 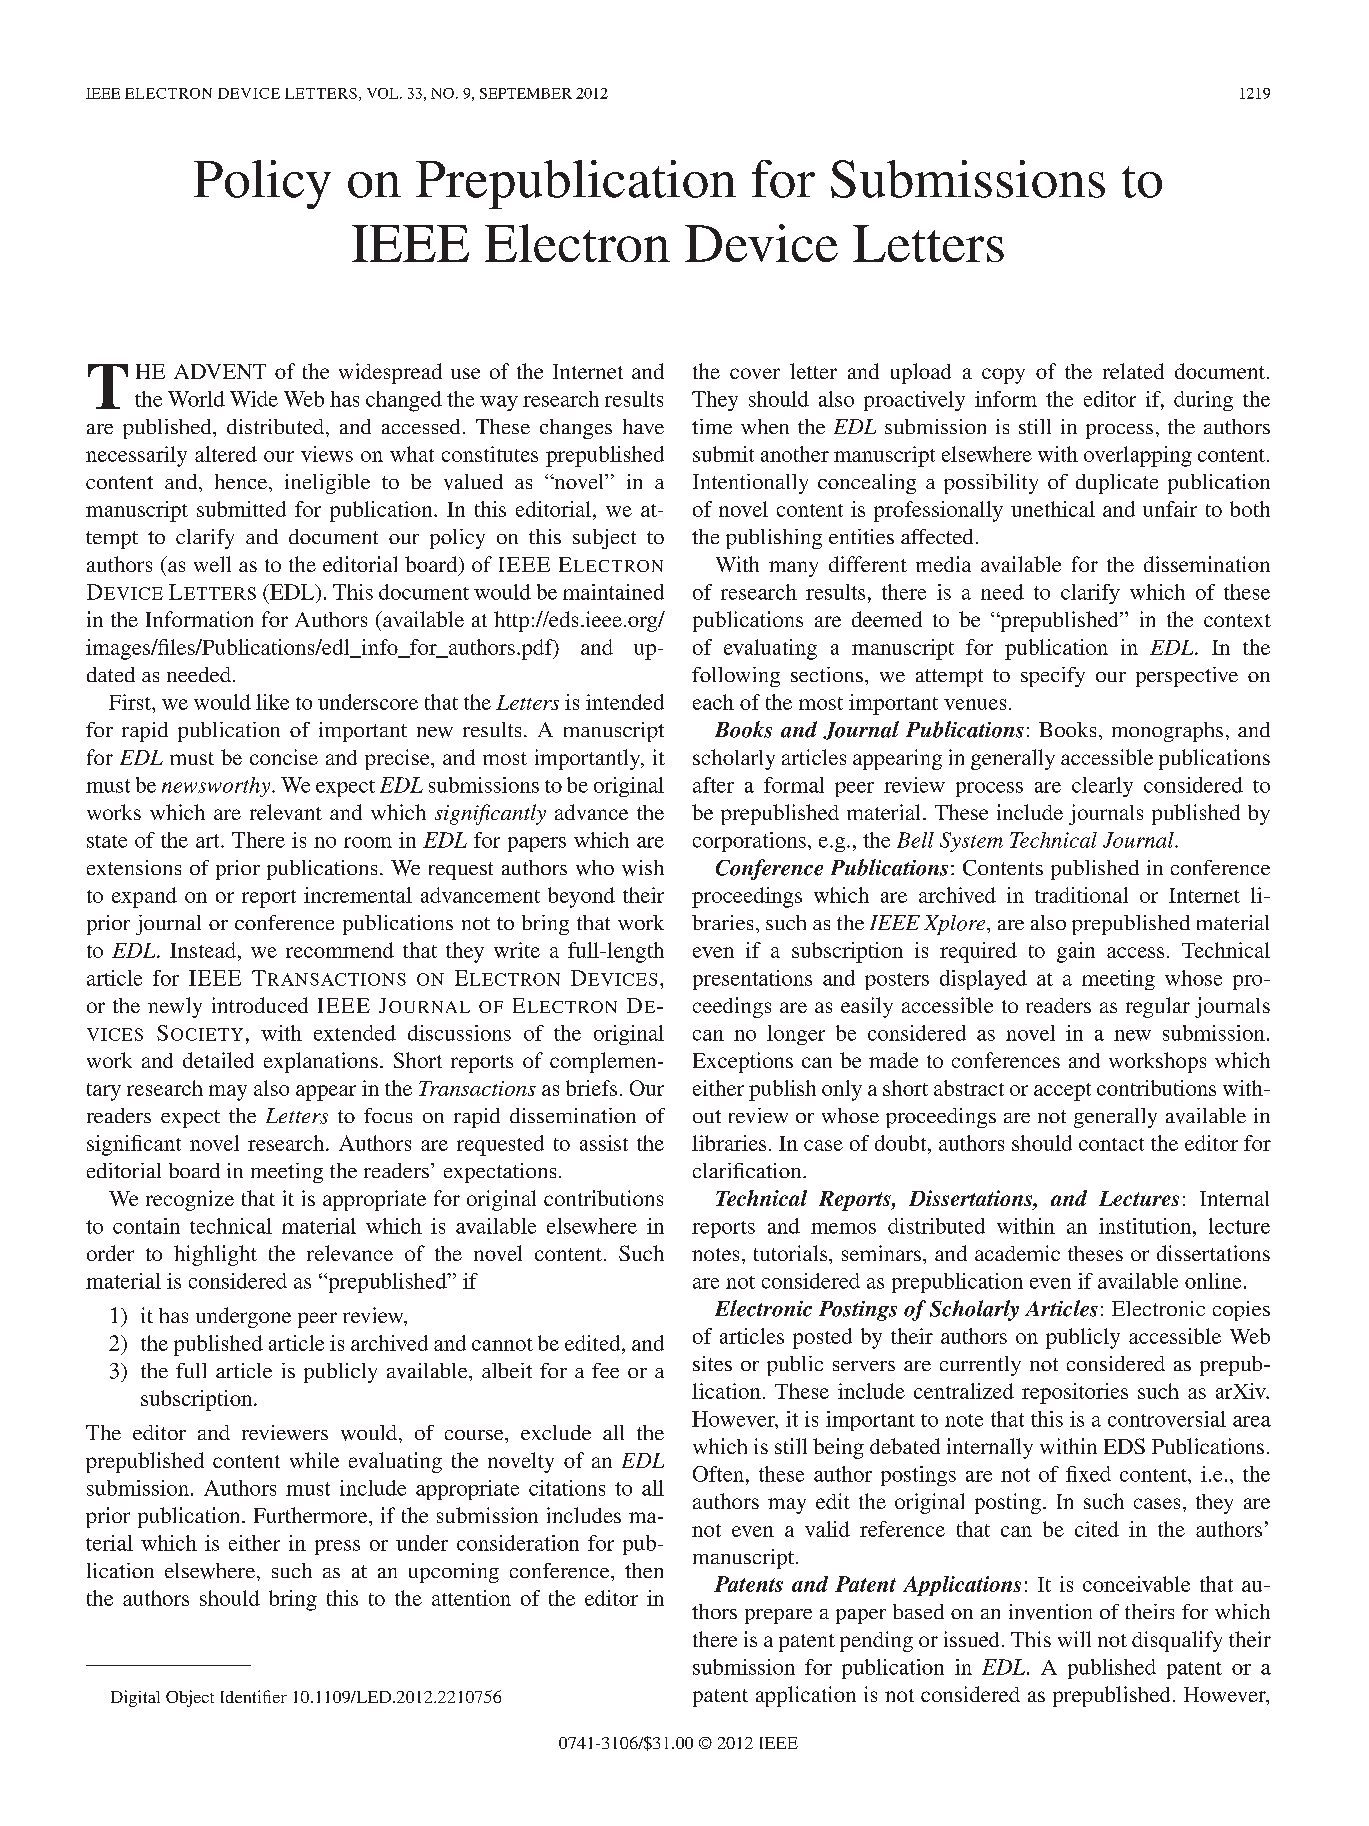 What do you see at coordinates (1053, 677) in the document?
I see `specify` at bounding box center [1053, 677].
